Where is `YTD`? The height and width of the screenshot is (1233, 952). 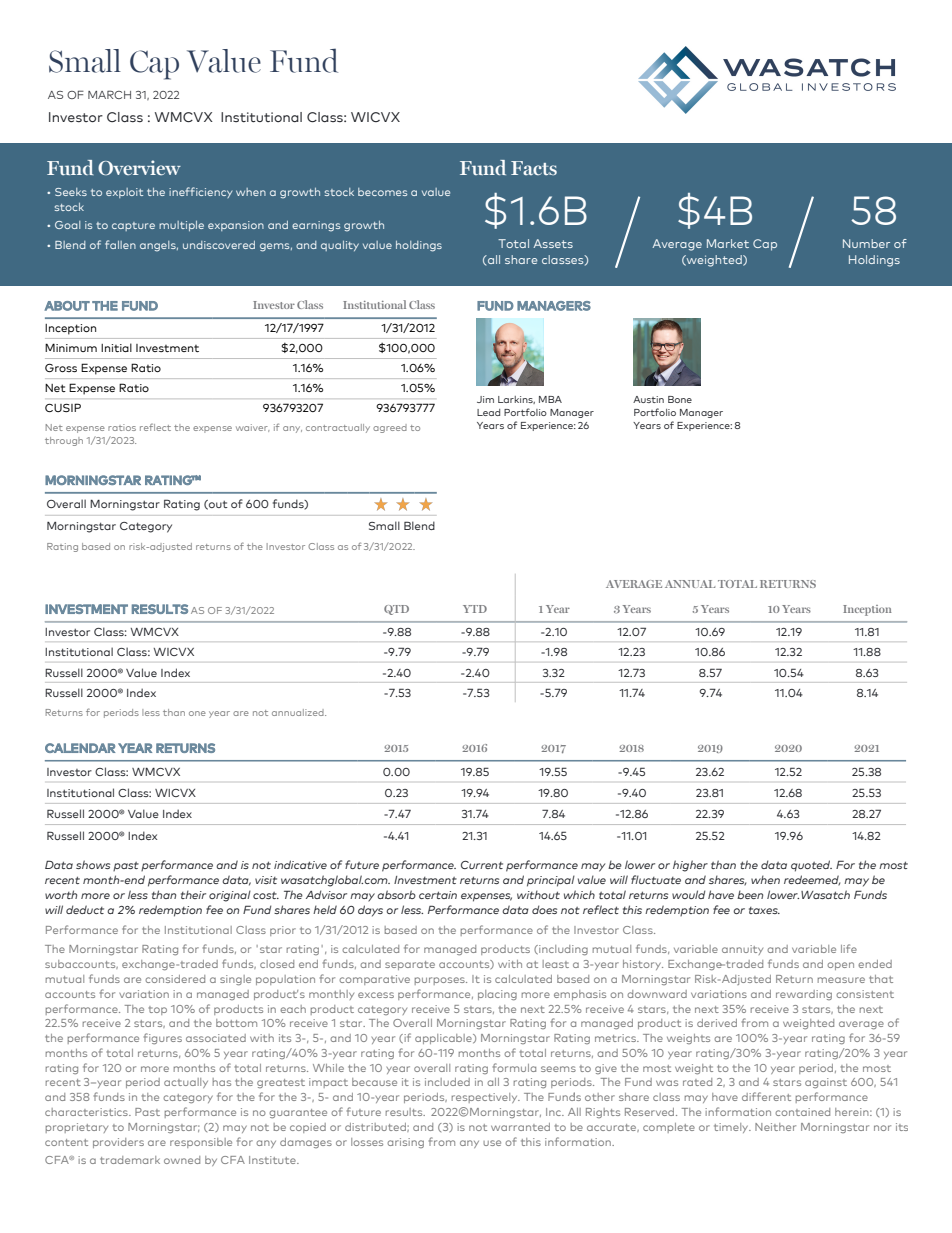
YTD is located at coordinates (475, 609).
